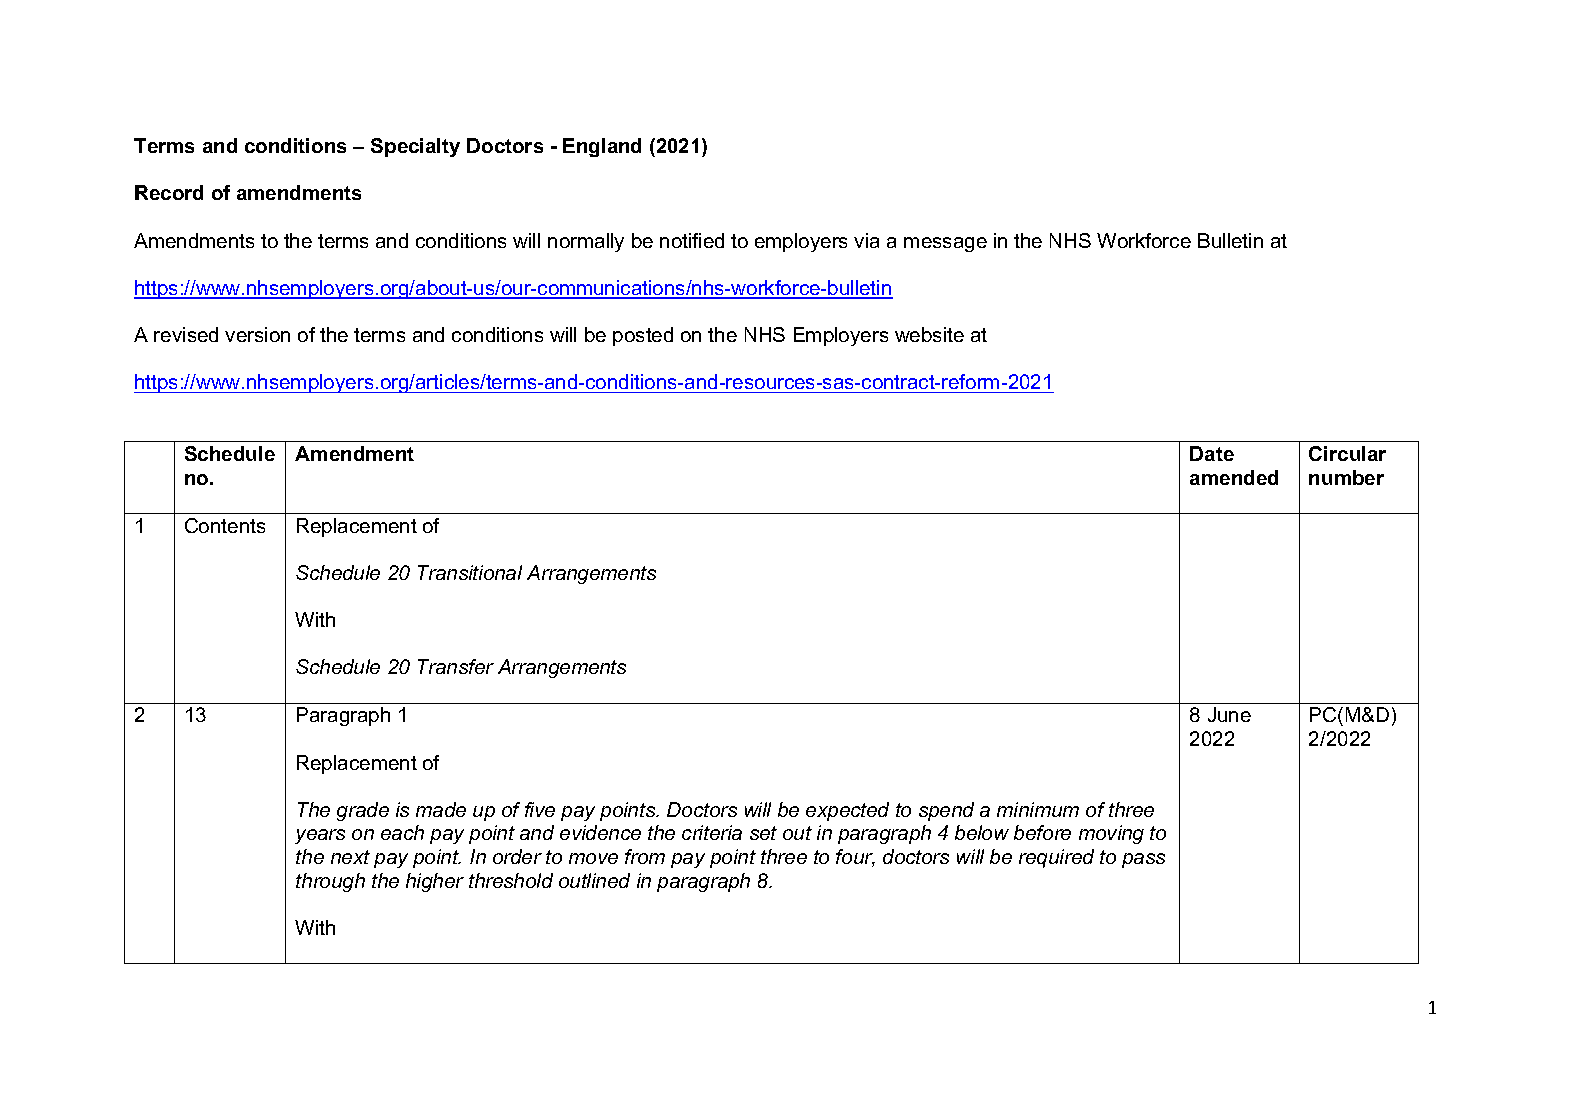 Image resolution: width=1572 pixels, height=1111 pixels. Describe the element at coordinates (602, 147) in the screenshot. I see `England` at that location.
